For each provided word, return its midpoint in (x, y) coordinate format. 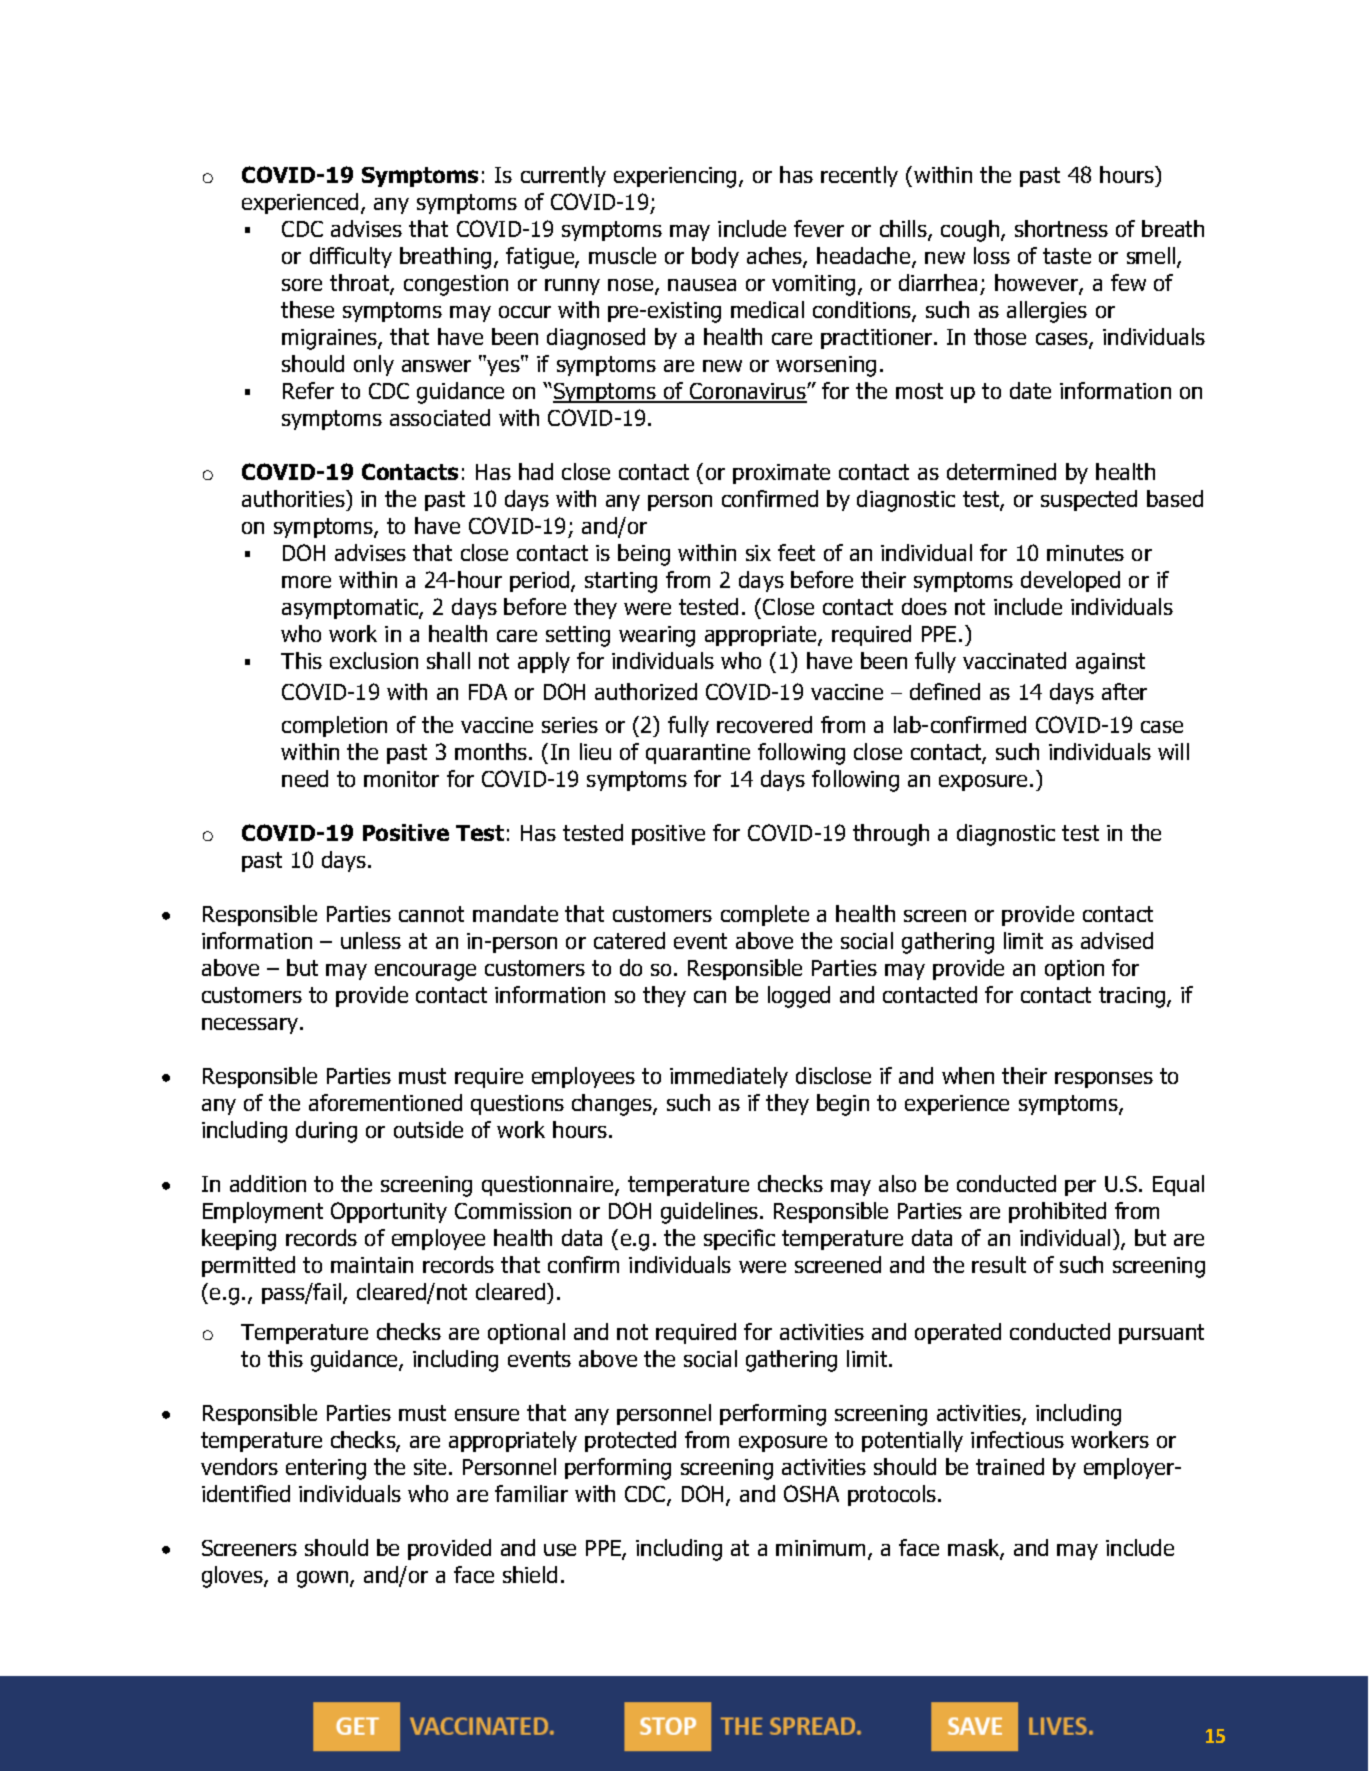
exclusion (374, 660)
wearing (657, 636)
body (715, 257)
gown (324, 1579)
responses (1104, 1080)
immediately (729, 1077)
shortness (1061, 228)
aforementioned (385, 1102)
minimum (820, 1548)
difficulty (351, 257)
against (1110, 663)
